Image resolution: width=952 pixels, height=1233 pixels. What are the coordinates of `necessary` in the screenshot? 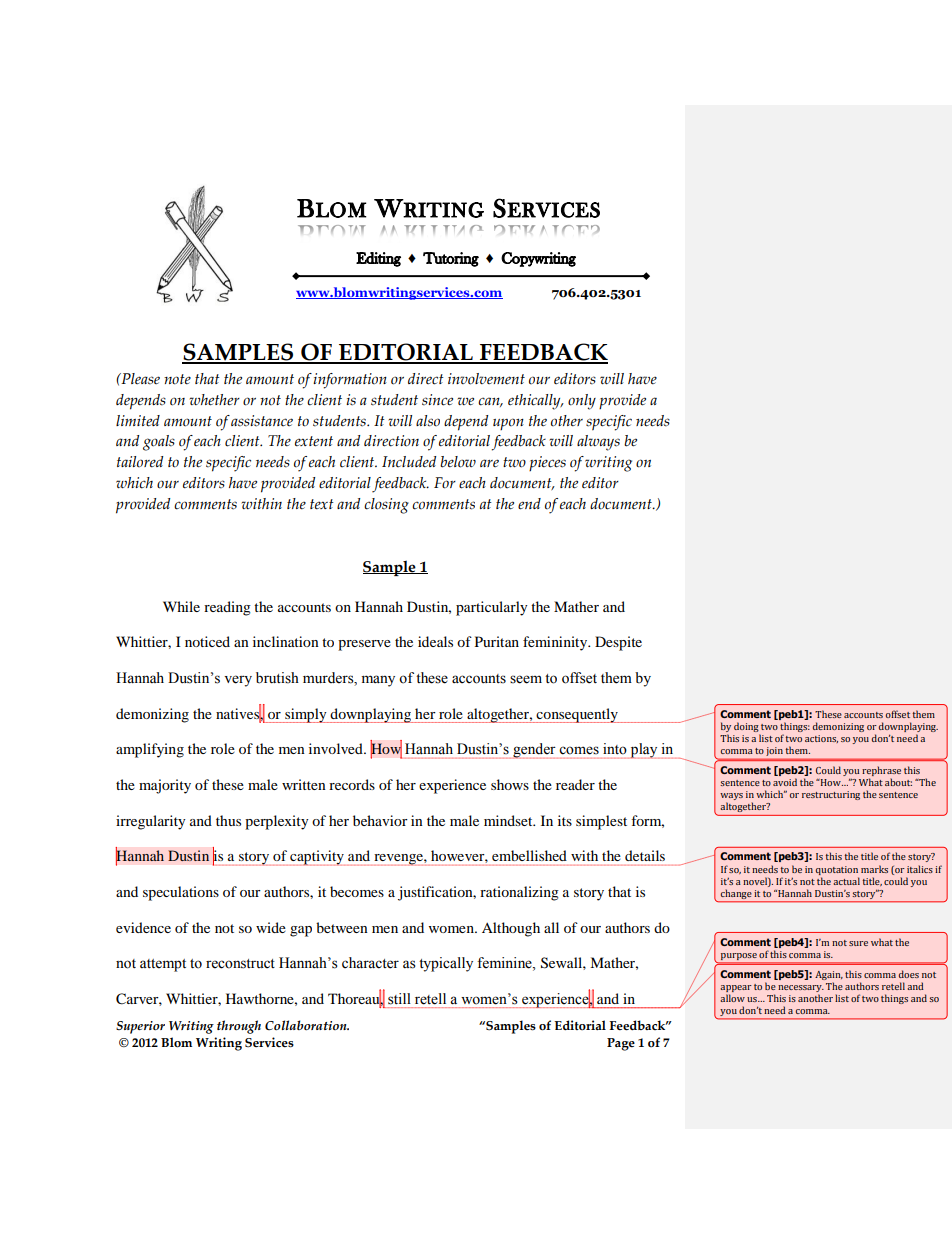 It's located at (801, 988).
